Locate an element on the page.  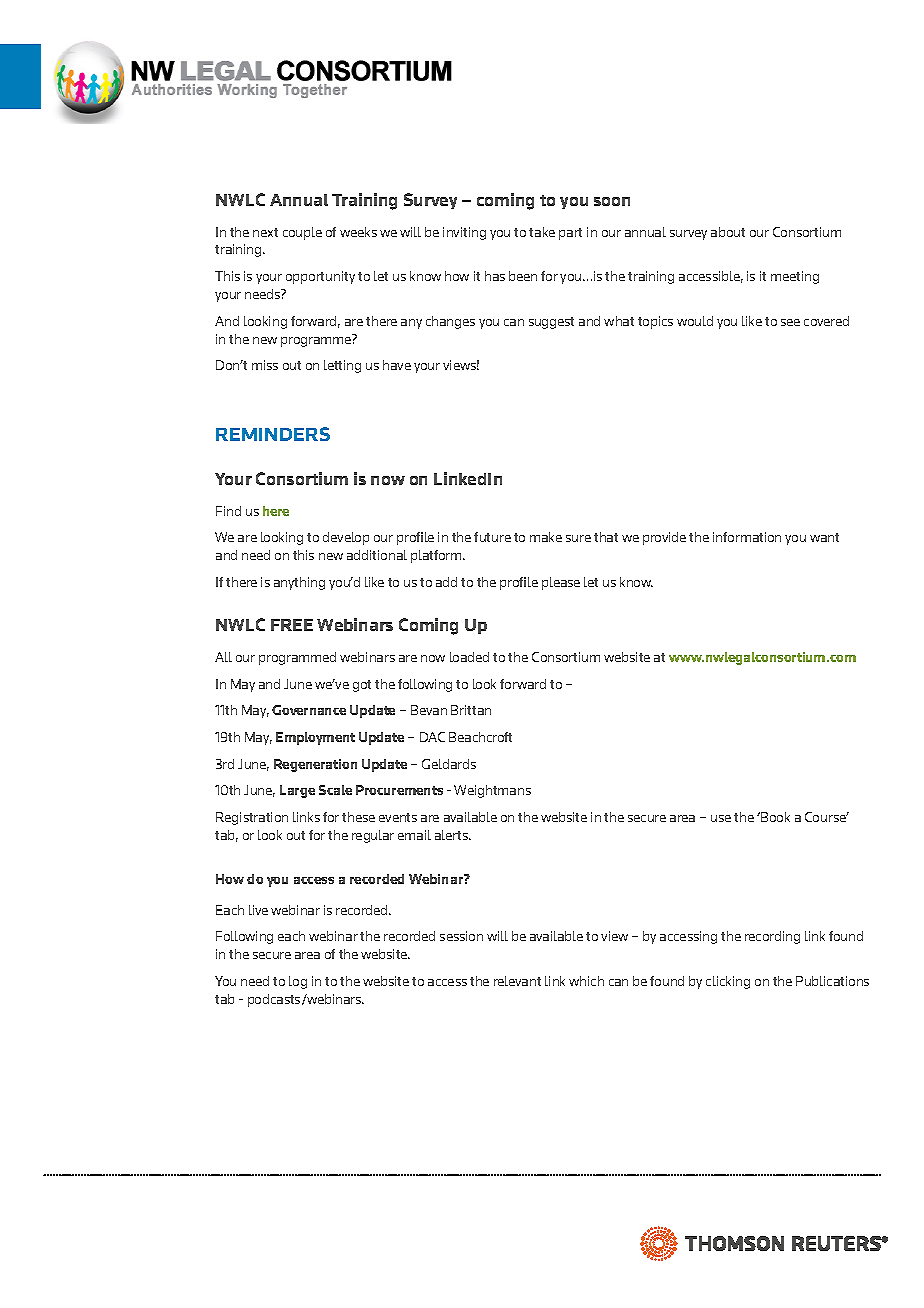
Governance is located at coordinates (309, 710).
